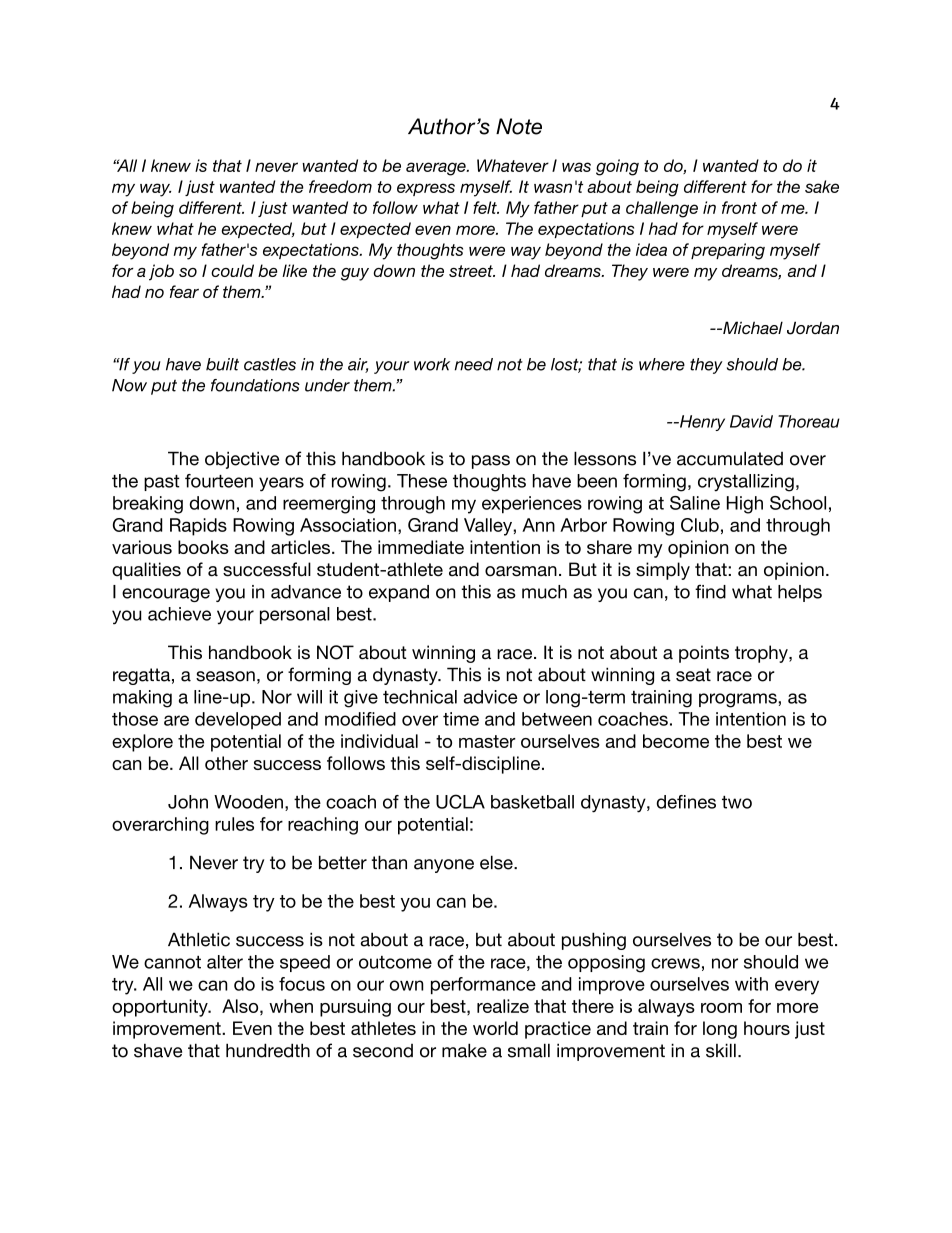 The height and width of the document is (1233, 952). Describe the element at coordinates (495, 1028) in the document. I see `world` at that location.
